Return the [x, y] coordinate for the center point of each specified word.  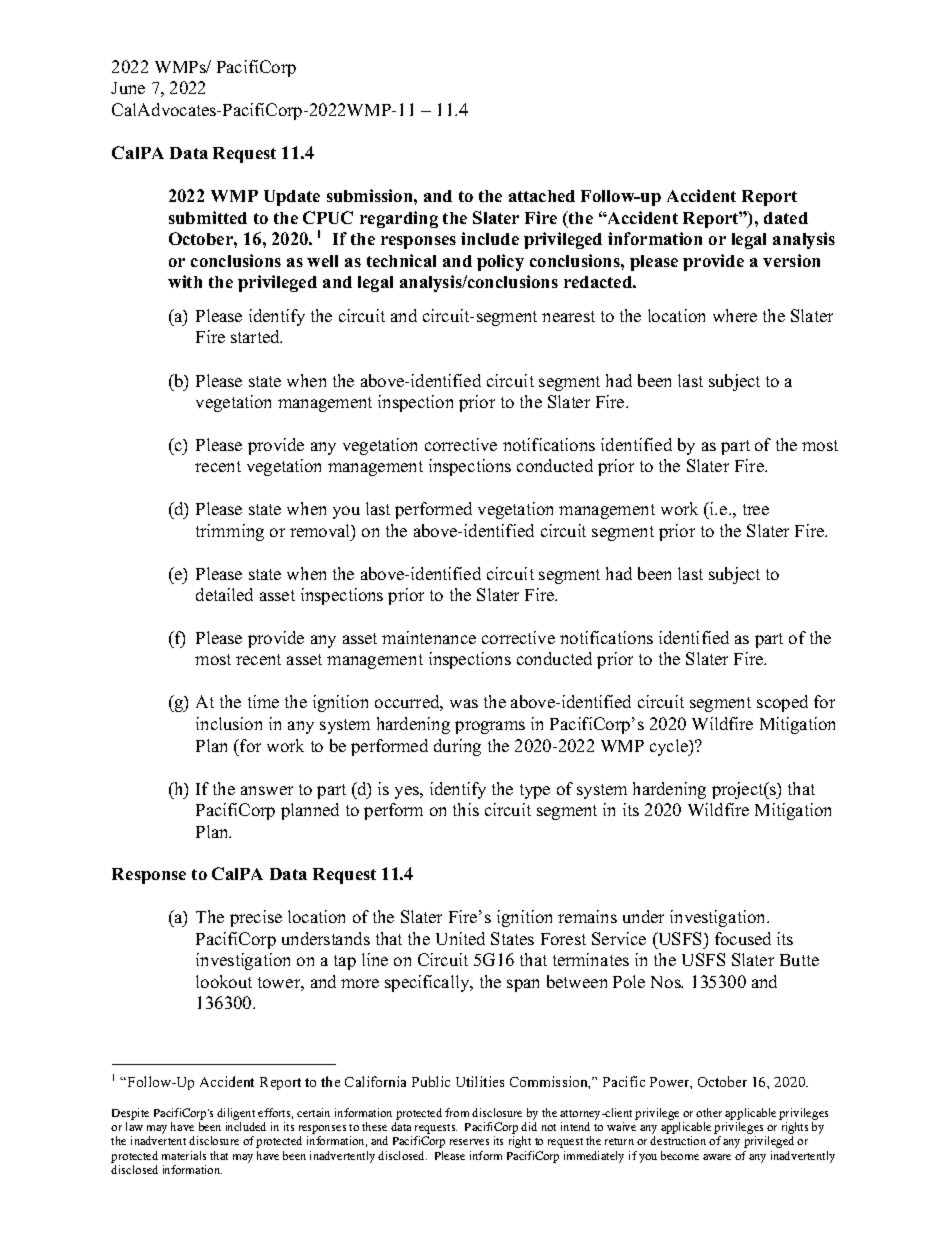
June [128, 88]
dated [786, 218]
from [457, 1112]
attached [542, 196]
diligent [236, 1114]
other [709, 1112]
